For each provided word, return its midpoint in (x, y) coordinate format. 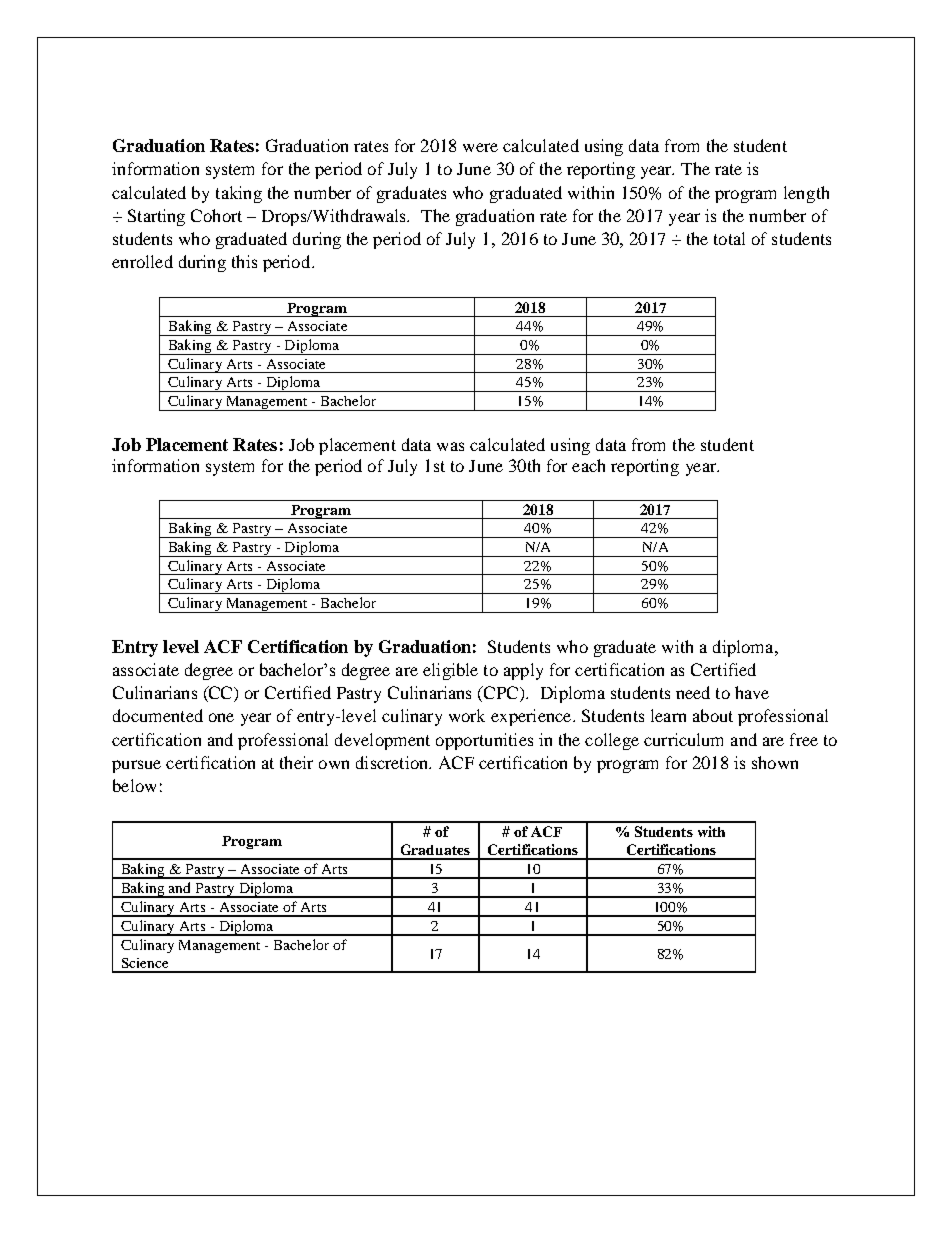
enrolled (142, 261)
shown (775, 762)
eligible (450, 671)
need (693, 692)
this (244, 261)
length (806, 194)
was (450, 446)
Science (145, 963)
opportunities (484, 741)
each (588, 465)
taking (239, 194)
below (134, 785)
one (221, 717)
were (480, 147)
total (729, 238)
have (752, 692)
